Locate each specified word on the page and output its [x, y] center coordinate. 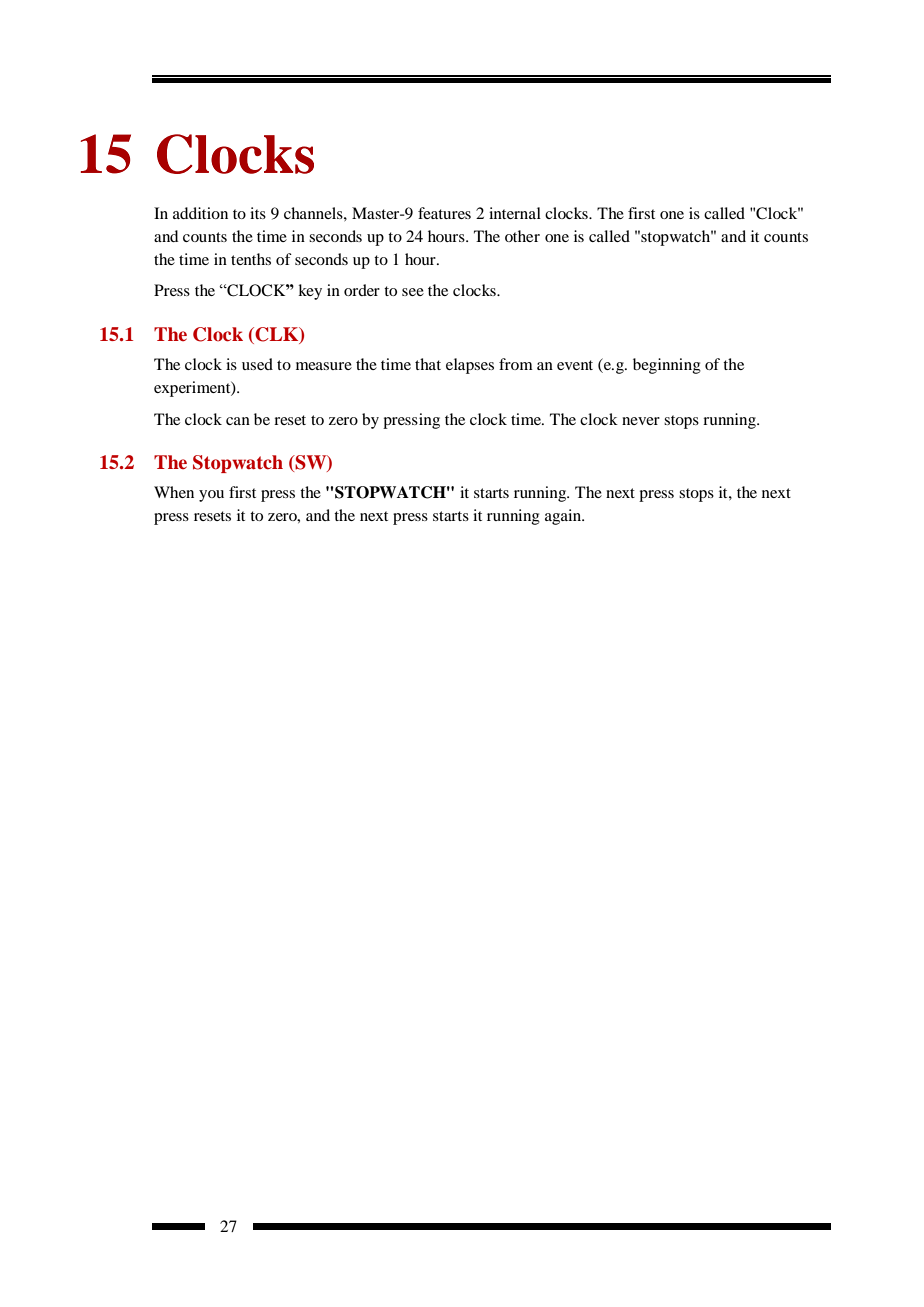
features [444, 213]
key [310, 292]
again [564, 517]
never [641, 421]
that [428, 364]
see [413, 292]
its [258, 213]
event [575, 365]
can [238, 421]
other [522, 236]
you [211, 496]
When [174, 492]
